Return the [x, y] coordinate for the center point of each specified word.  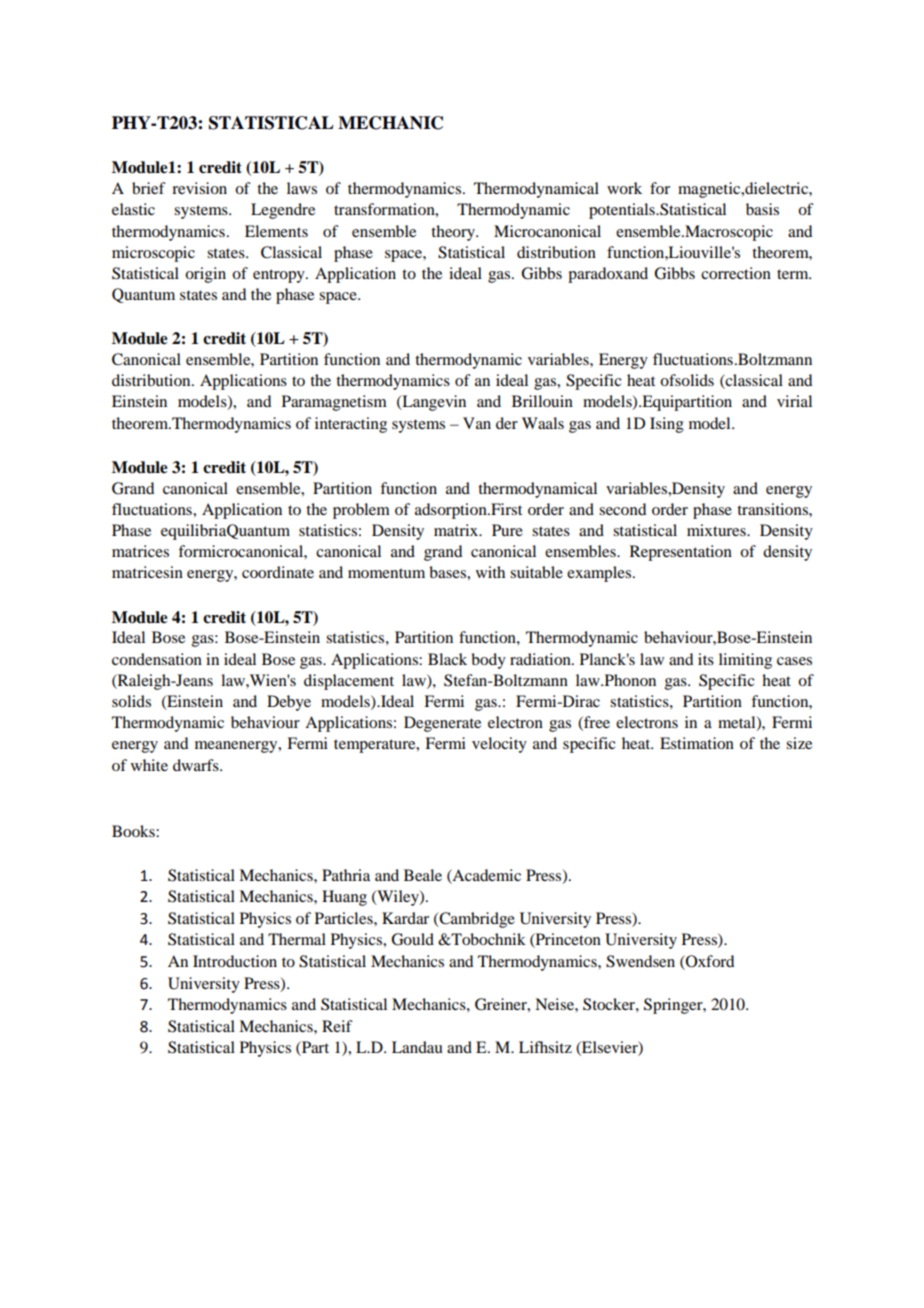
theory [454, 233]
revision [199, 188]
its [706, 659]
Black [447, 659]
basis [762, 209]
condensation [157, 659]
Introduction [235, 961]
